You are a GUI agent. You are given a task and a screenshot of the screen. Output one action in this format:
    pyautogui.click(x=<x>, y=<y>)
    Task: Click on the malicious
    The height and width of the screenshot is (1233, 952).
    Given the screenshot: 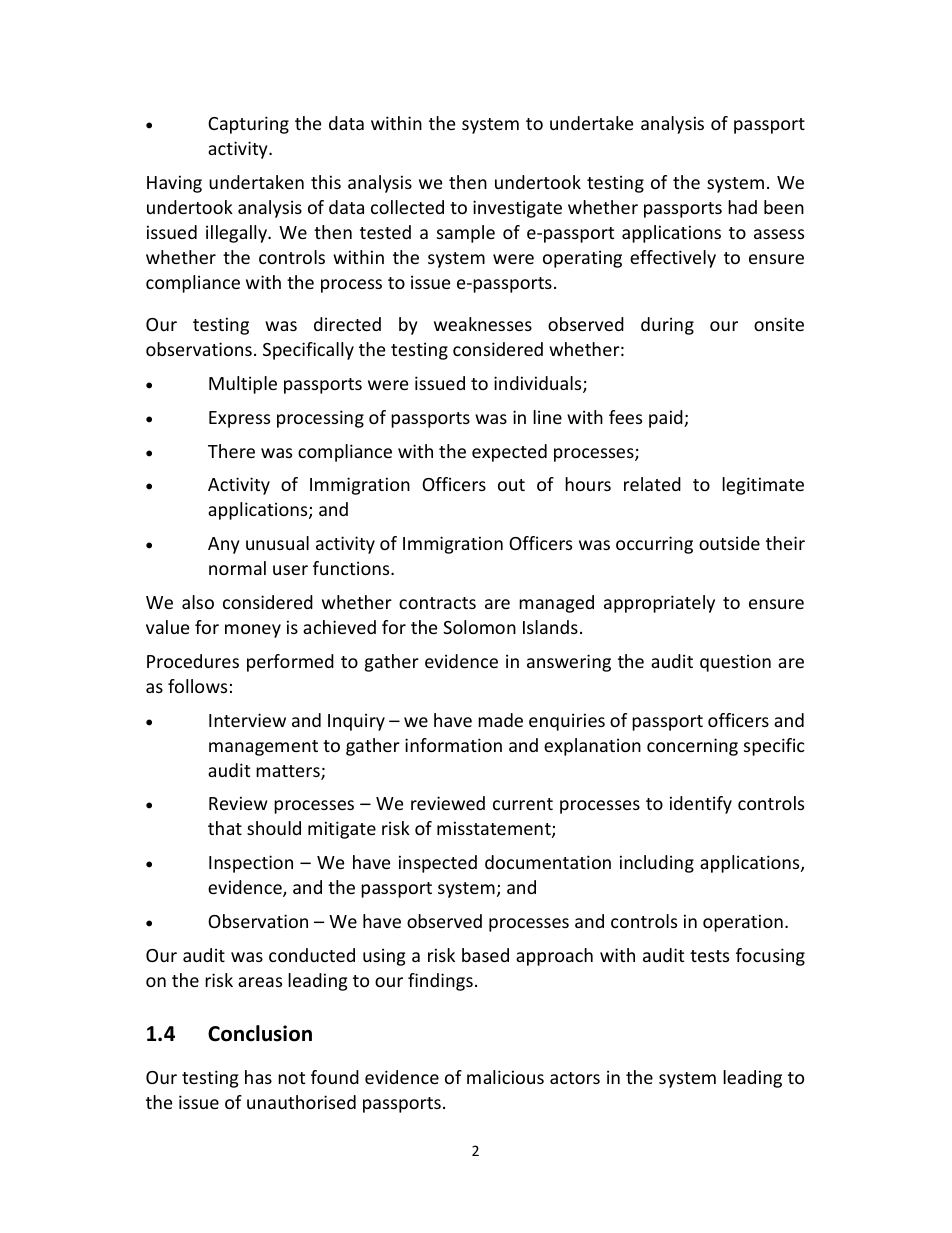 What is the action you would take?
    pyautogui.click(x=505, y=1077)
